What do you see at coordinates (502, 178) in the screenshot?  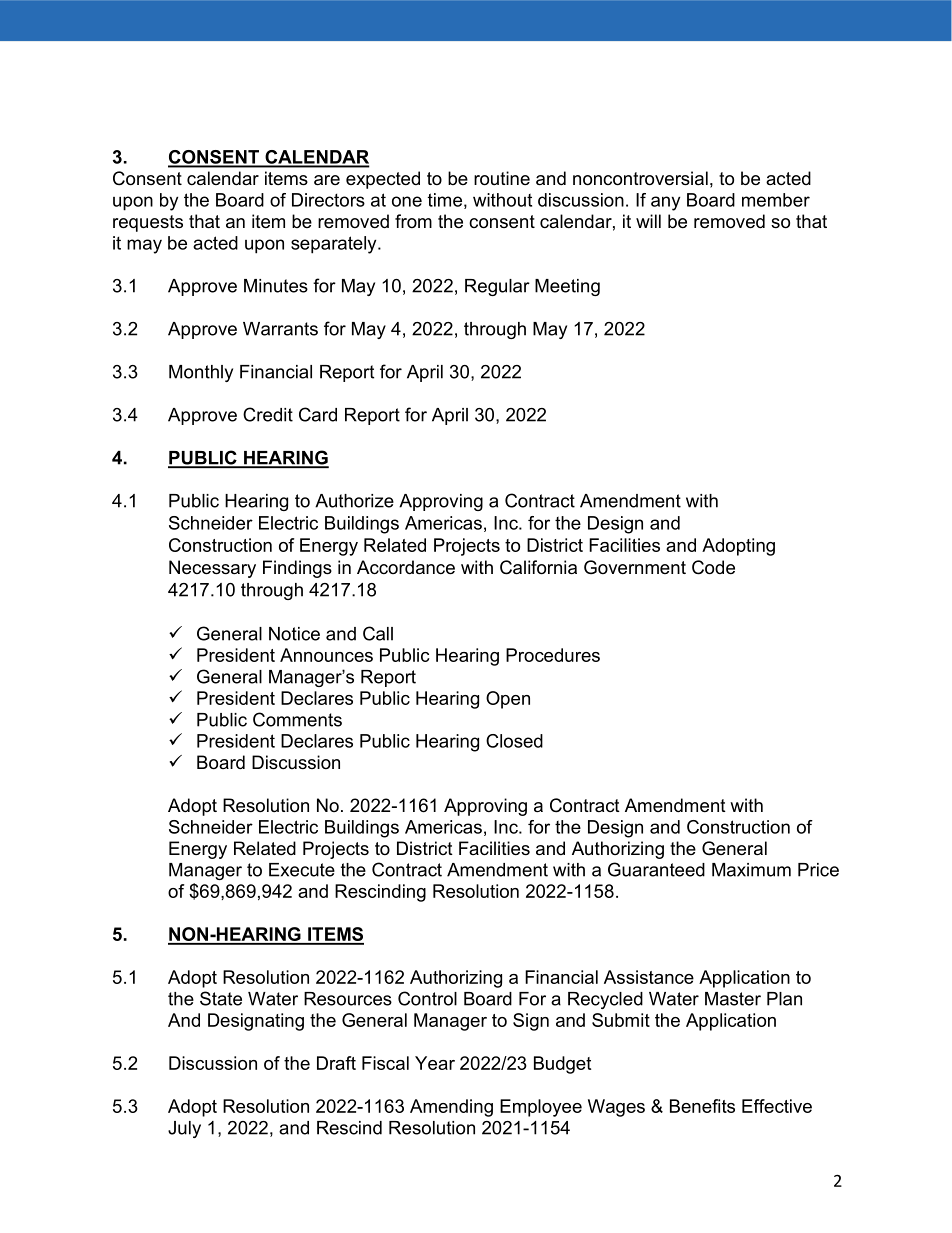 I see `routine` at bounding box center [502, 178].
